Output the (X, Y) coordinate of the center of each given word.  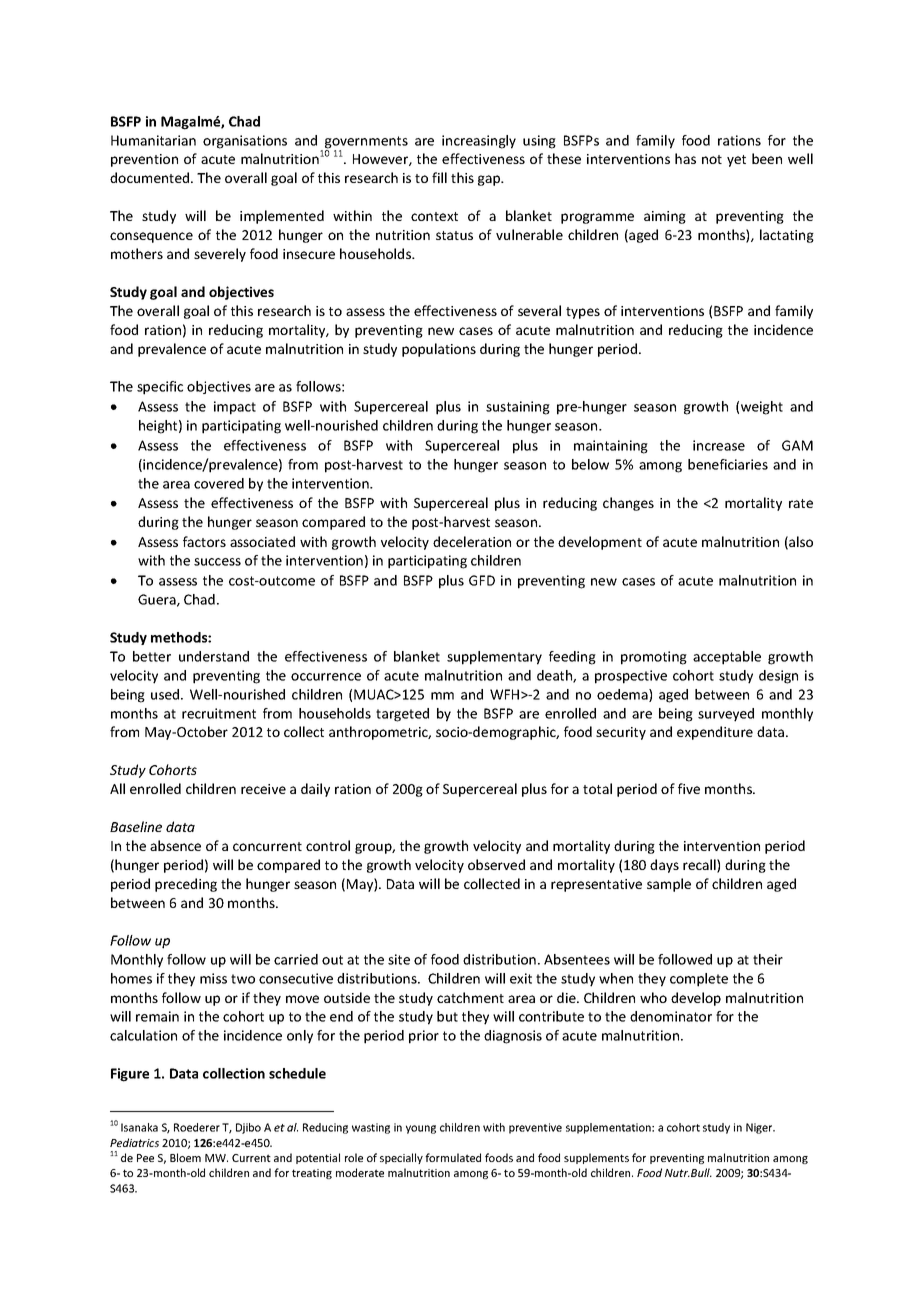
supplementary (494, 658)
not (712, 159)
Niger (760, 1128)
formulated (453, 1157)
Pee (145, 1158)
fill (439, 177)
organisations (245, 142)
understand (214, 656)
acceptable (727, 658)
